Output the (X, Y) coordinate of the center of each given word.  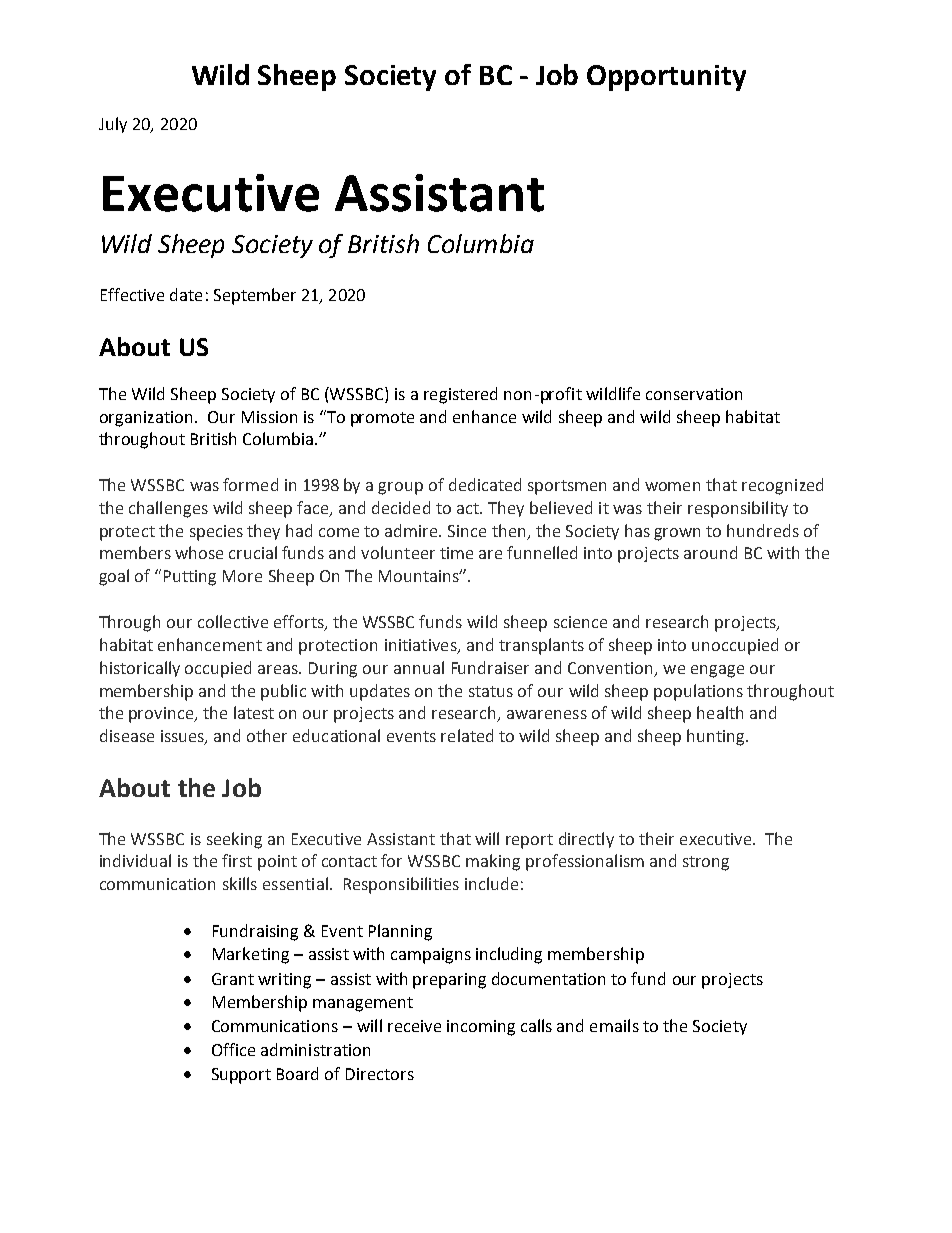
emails (614, 1025)
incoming (481, 1028)
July (113, 125)
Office (233, 1049)
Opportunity (666, 78)
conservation (694, 394)
